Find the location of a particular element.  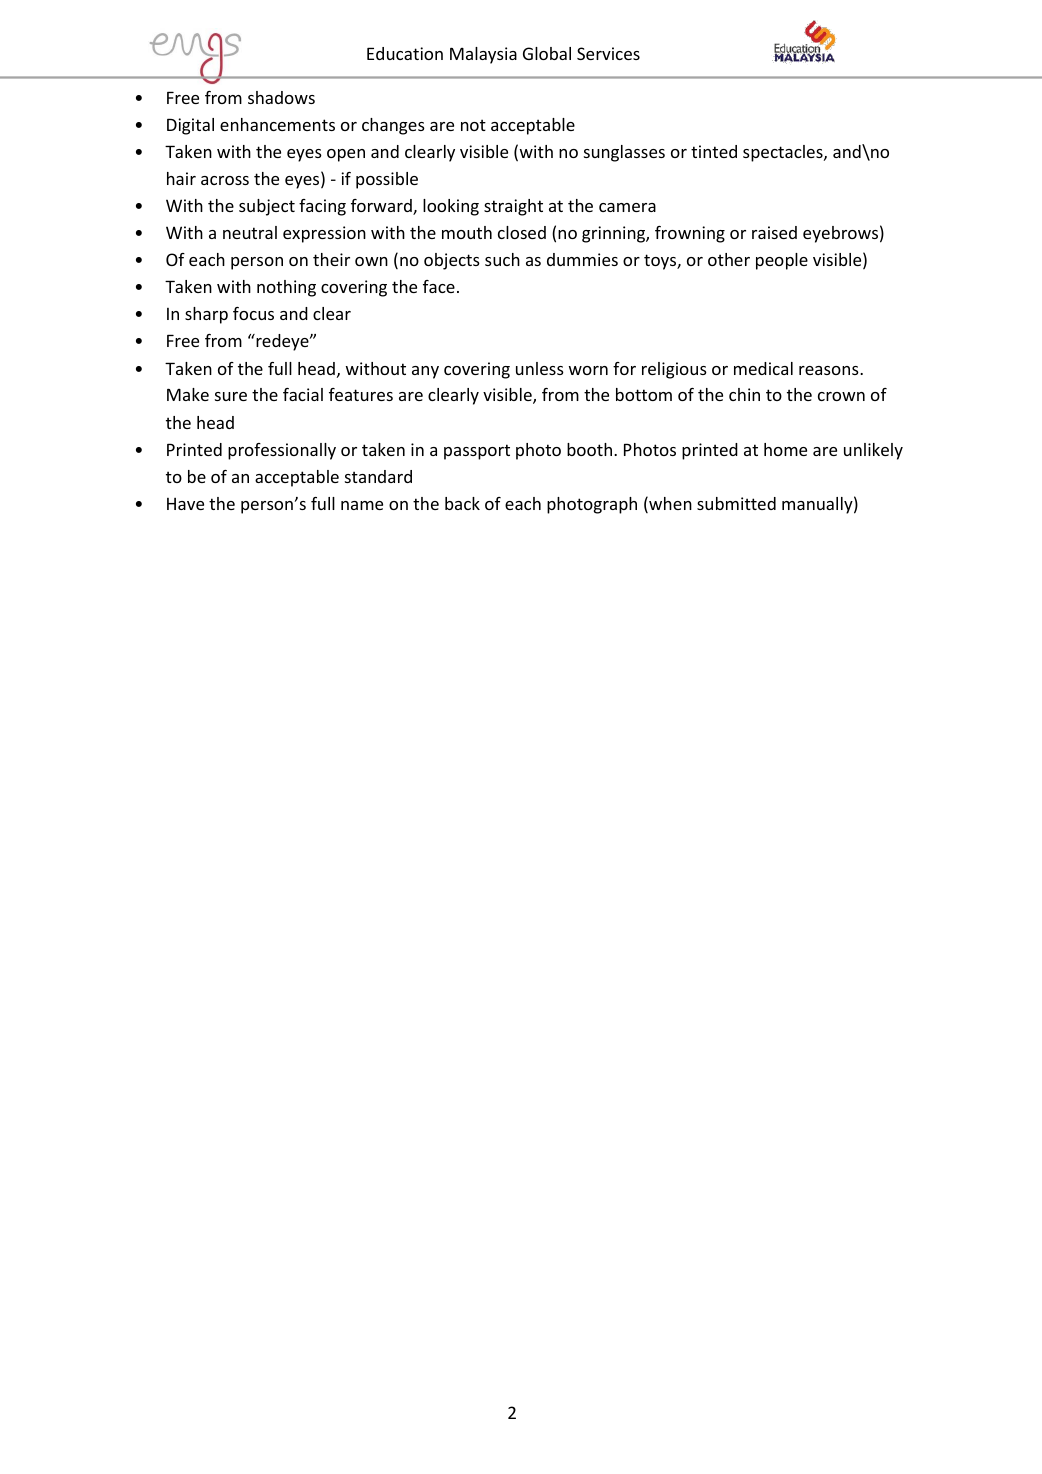

neutral is located at coordinates (250, 232).
